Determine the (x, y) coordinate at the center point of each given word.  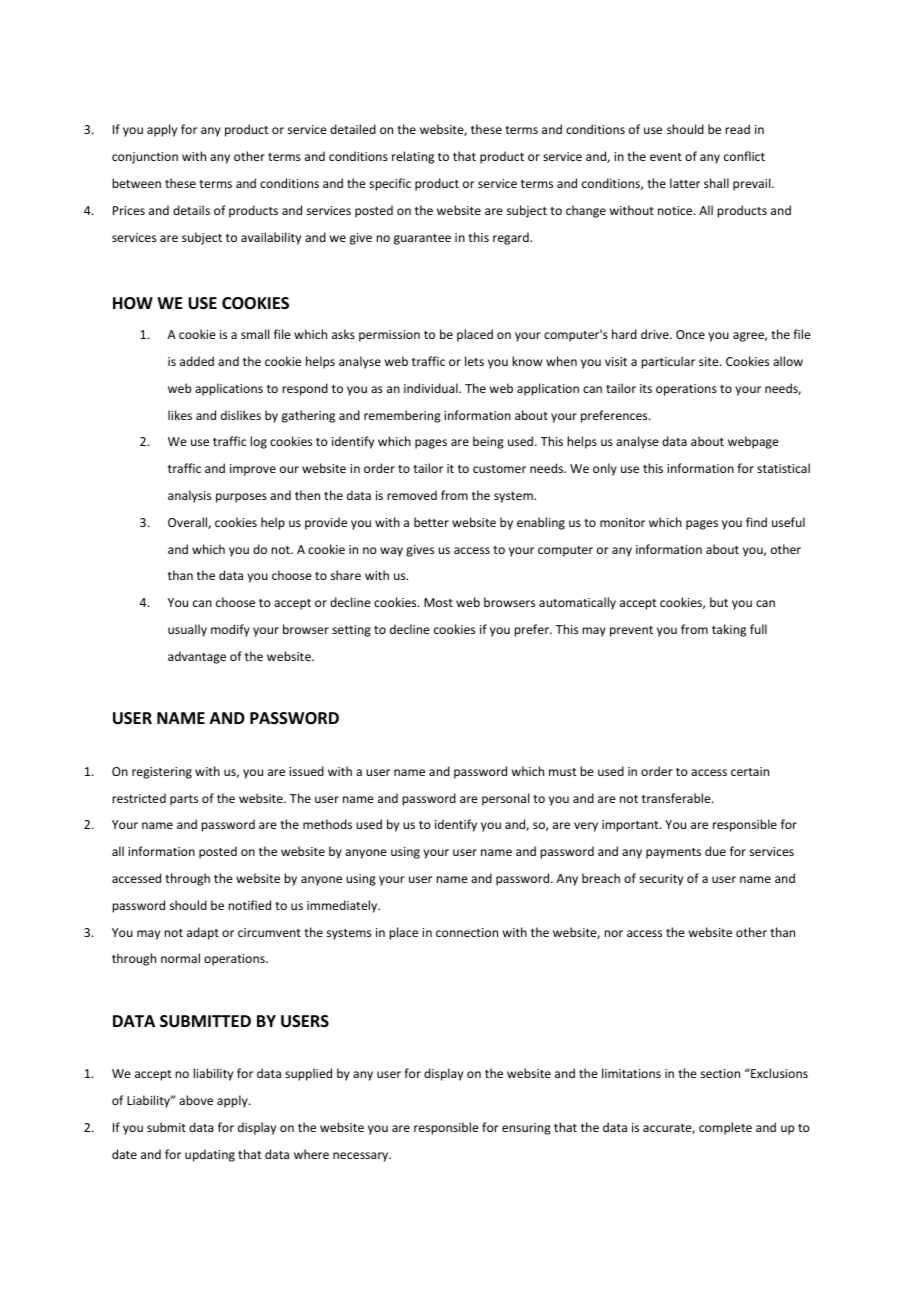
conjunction (145, 158)
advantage (197, 657)
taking (729, 630)
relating (413, 157)
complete (725, 1128)
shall (716, 183)
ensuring (526, 1129)
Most (438, 602)
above (196, 1100)
